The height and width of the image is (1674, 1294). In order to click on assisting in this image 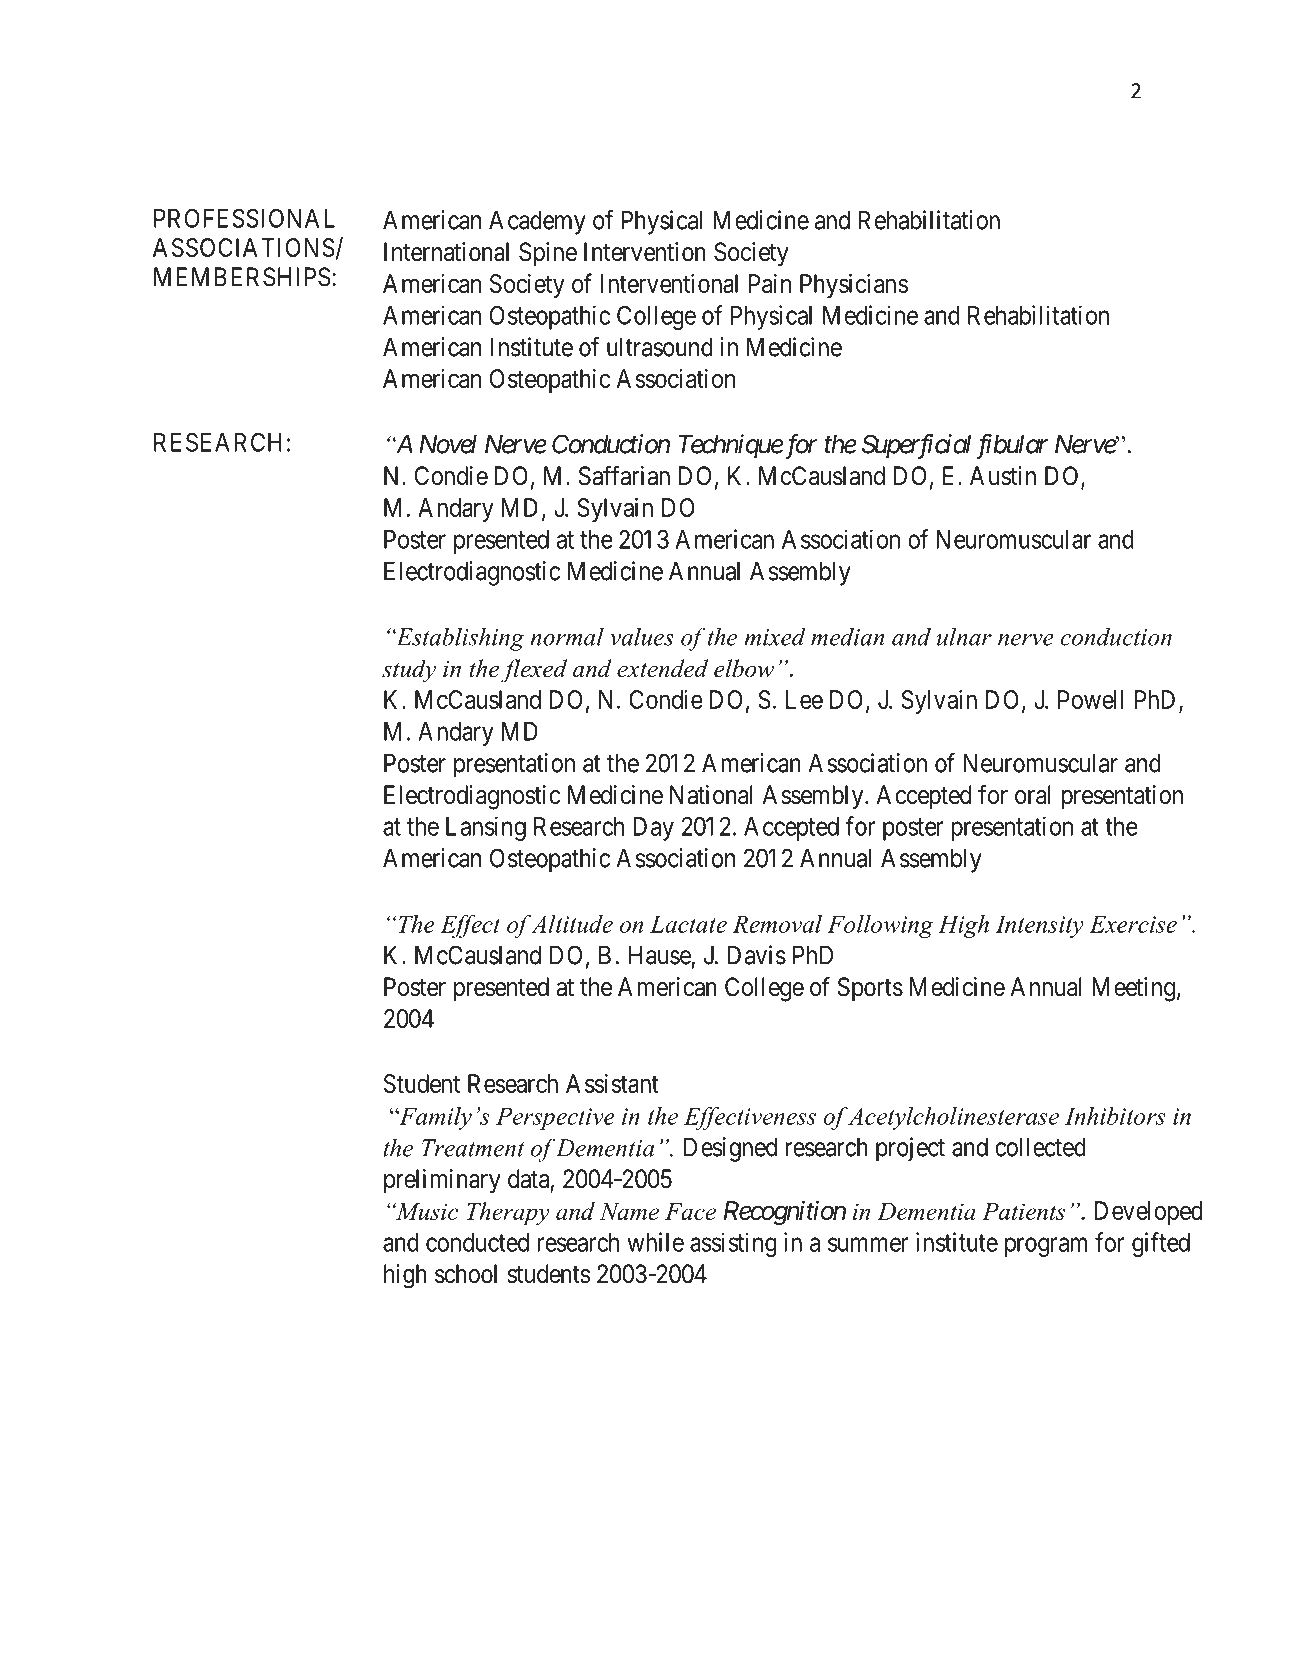, I will do `click(733, 1244)`.
